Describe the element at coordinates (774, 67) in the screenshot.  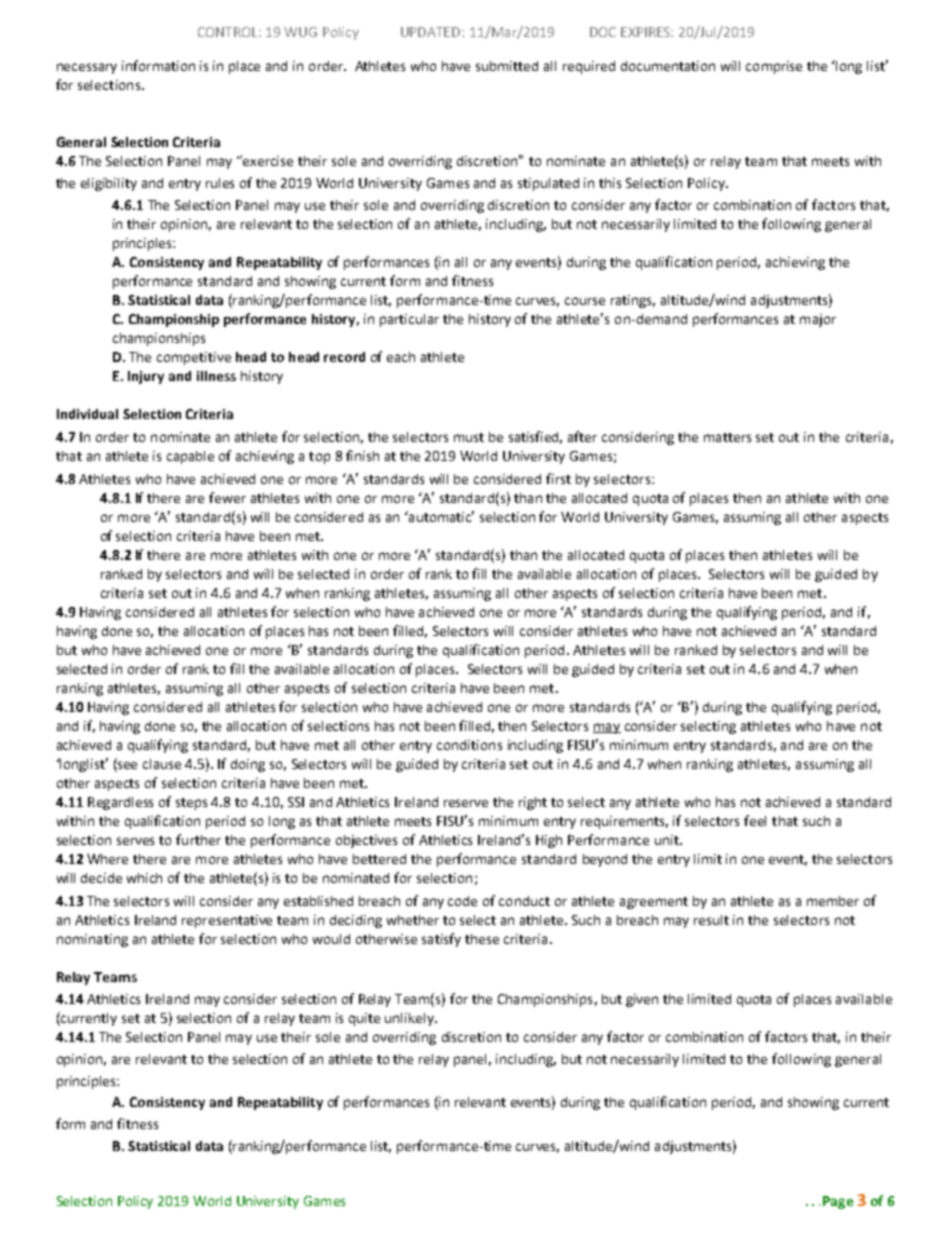
I see `comprise` at that location.
